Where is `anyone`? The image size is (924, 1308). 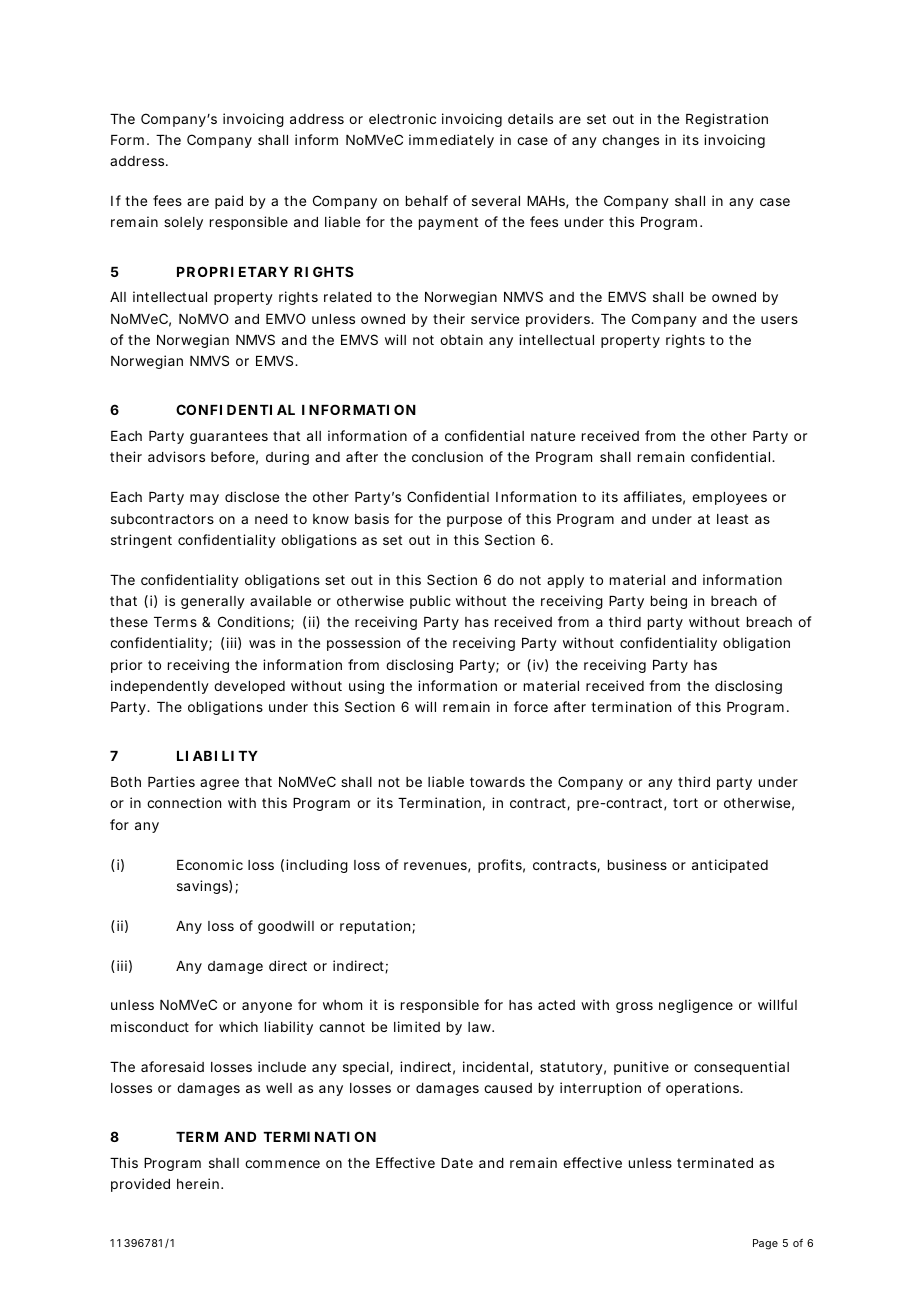
anyone is located at coordinates (267, 1007).
